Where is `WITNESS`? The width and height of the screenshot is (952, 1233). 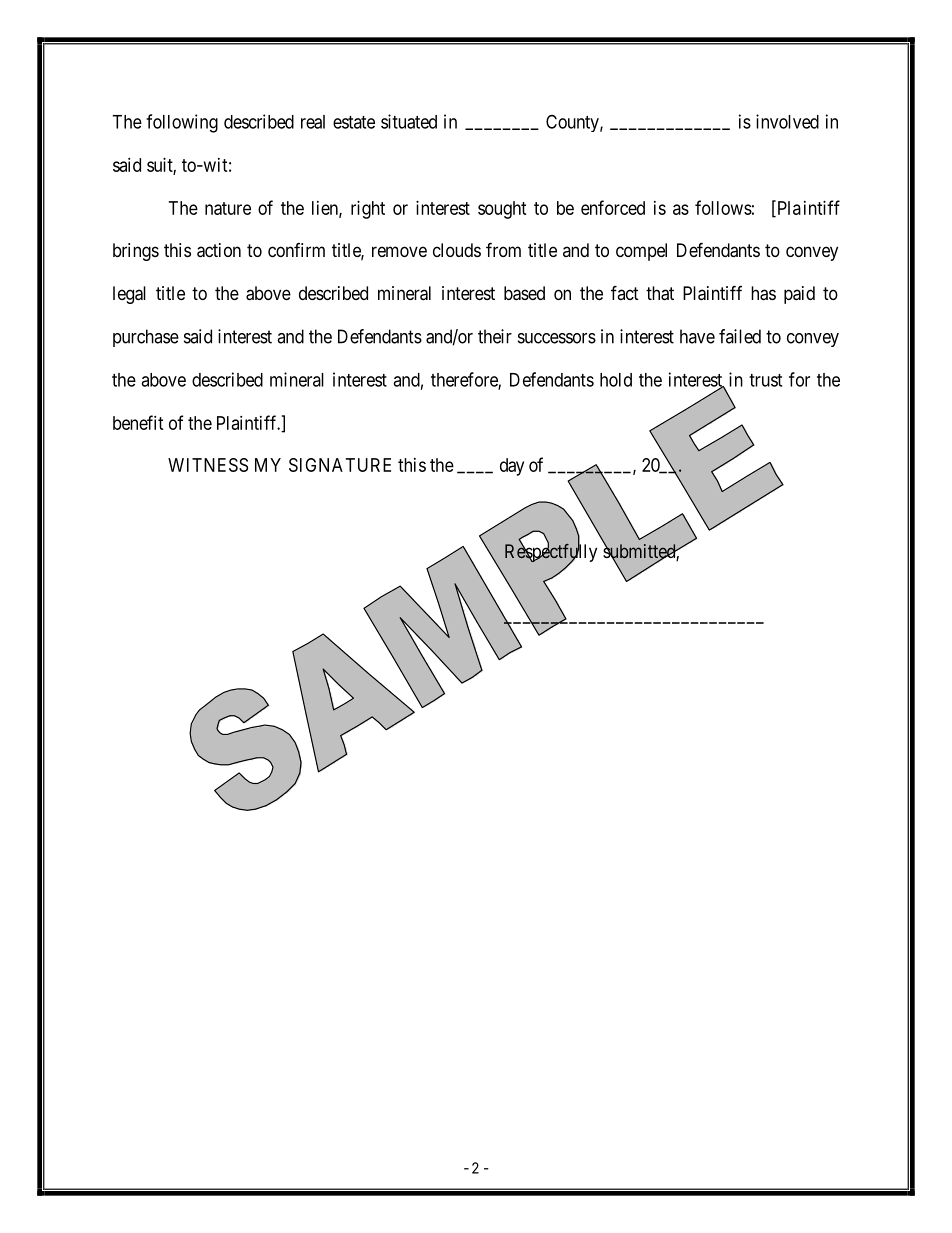
WITNESS is located at coordinates (208, 465).
